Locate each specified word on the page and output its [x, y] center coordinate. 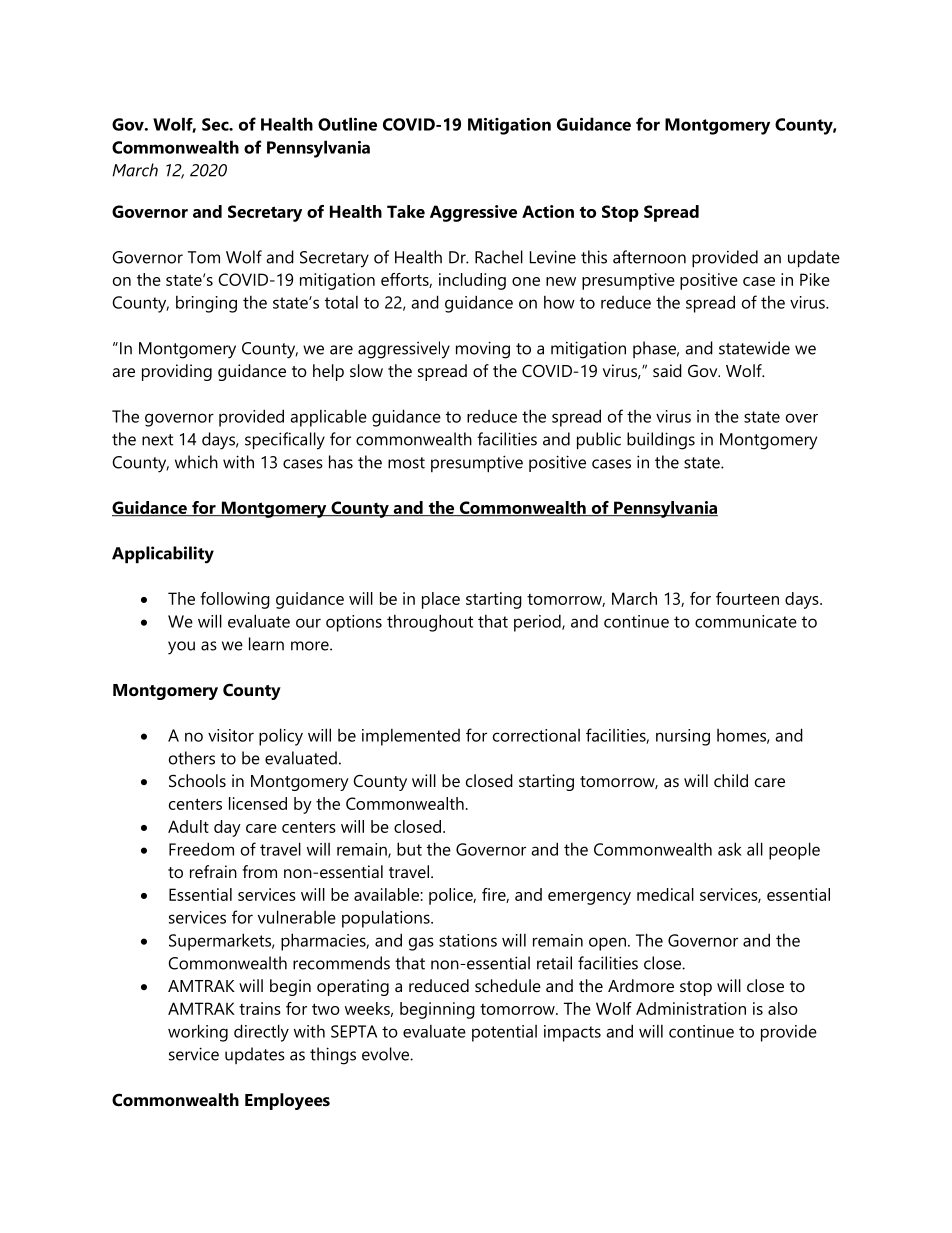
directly [261, 1033]
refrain [213, 871]
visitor [231, 735]
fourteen [747, 598]
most [406, 463]
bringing [206, 304]
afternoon [649, 257]
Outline [347, 124]
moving [483, 350]
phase [656, 349]
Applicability [163, 555]
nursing [683, 737]
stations [468, 940]
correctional [536, 735]
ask [730, 849]
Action [548, 211]
